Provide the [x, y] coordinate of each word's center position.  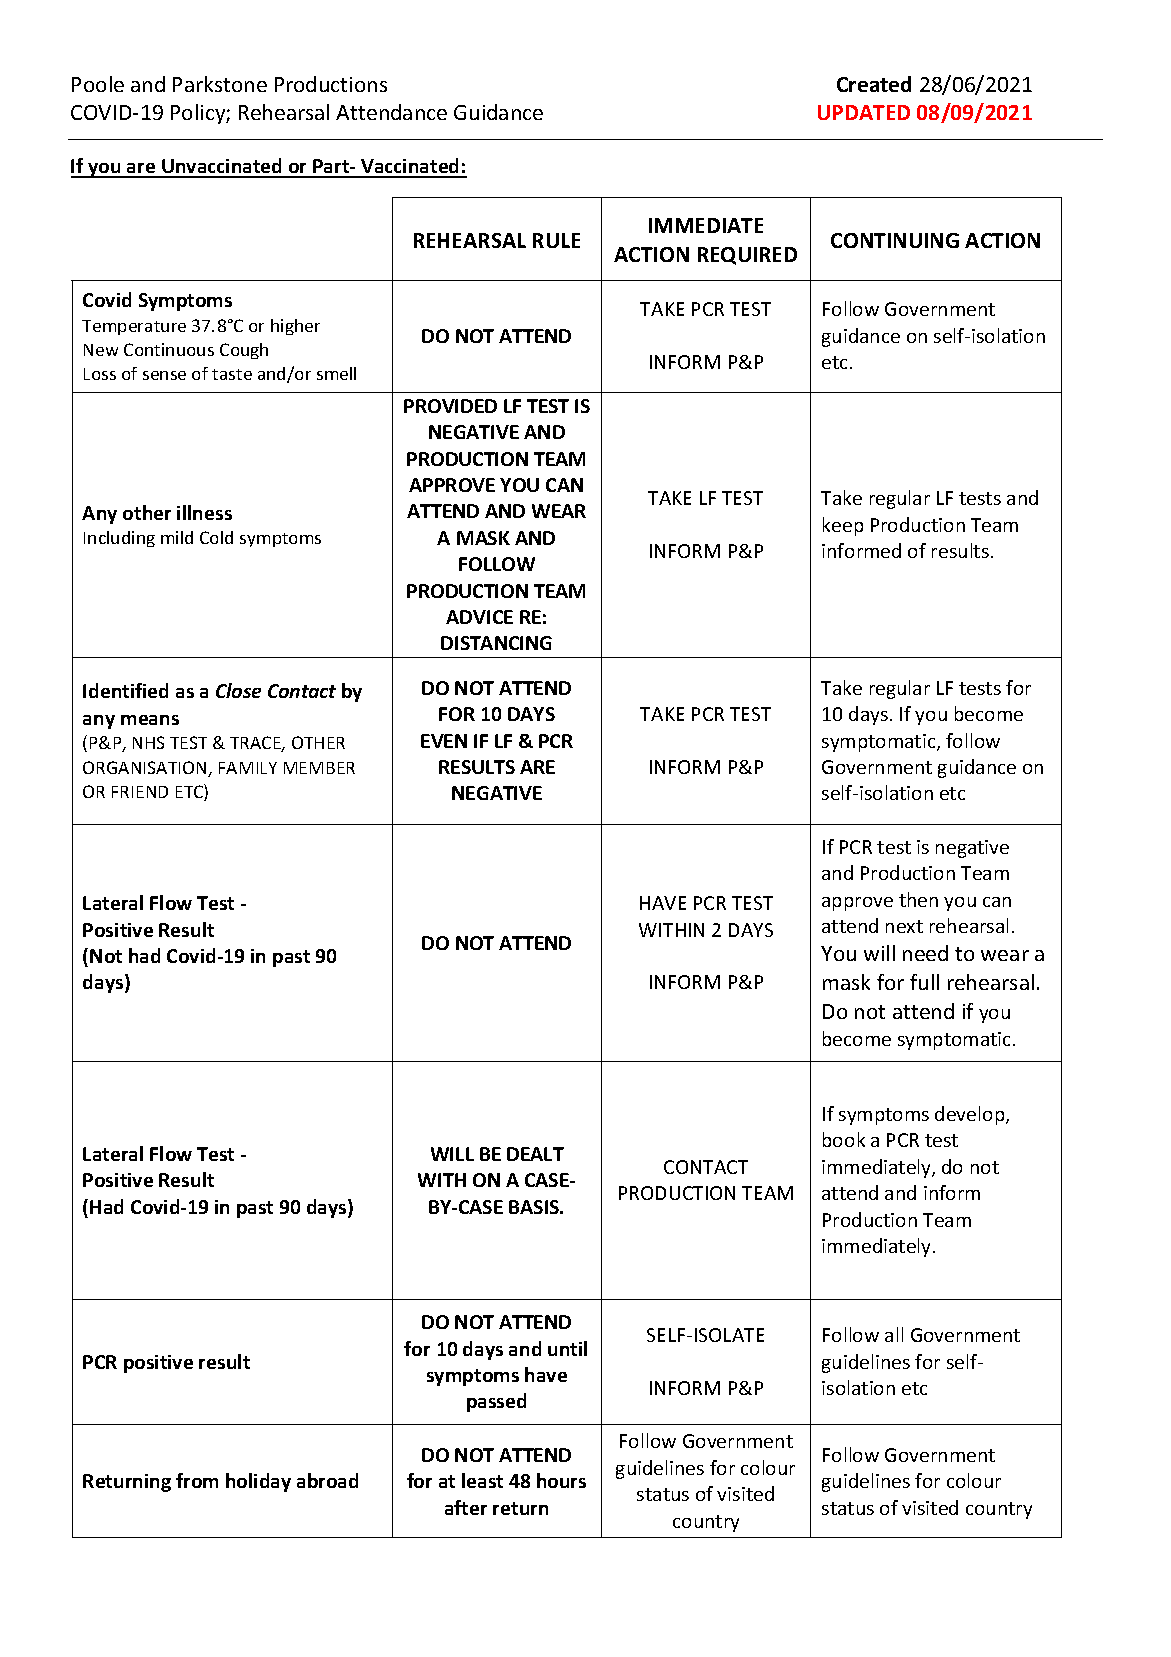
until [567, 1348]
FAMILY [248, 768]
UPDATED [864, 112]
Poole [98, 84]
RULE [556, 240]
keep [843, 526]
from [197, 1480]
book [844, 1139]
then [918, 899]
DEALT [535, 1154]
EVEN [444, 741]
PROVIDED [450, 406]
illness [204, 512]
